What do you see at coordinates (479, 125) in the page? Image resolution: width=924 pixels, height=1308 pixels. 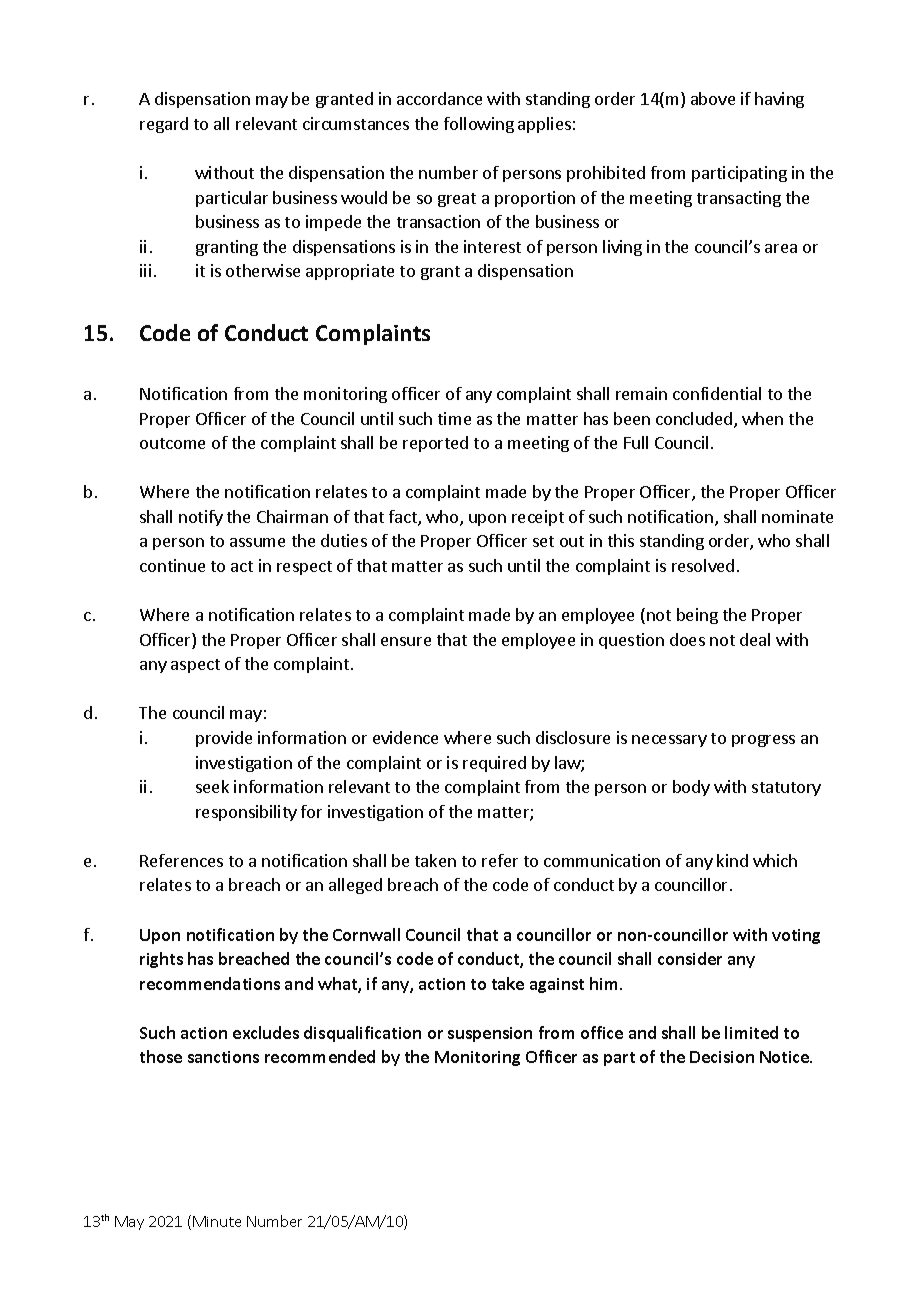 I see `following` at bounding box center [479, 125].
